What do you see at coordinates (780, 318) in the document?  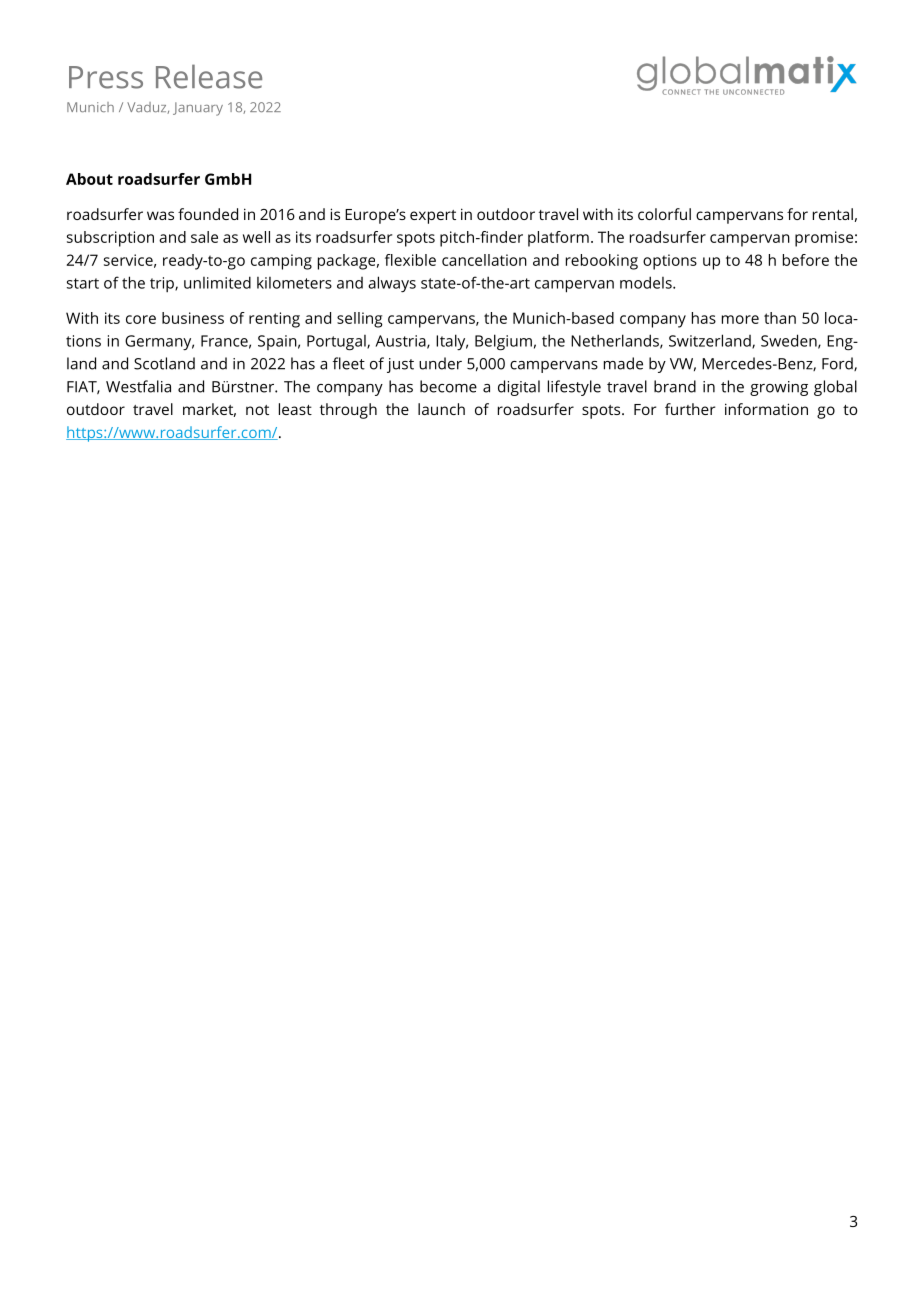 I see `than` at bounding box center [780, 318].
